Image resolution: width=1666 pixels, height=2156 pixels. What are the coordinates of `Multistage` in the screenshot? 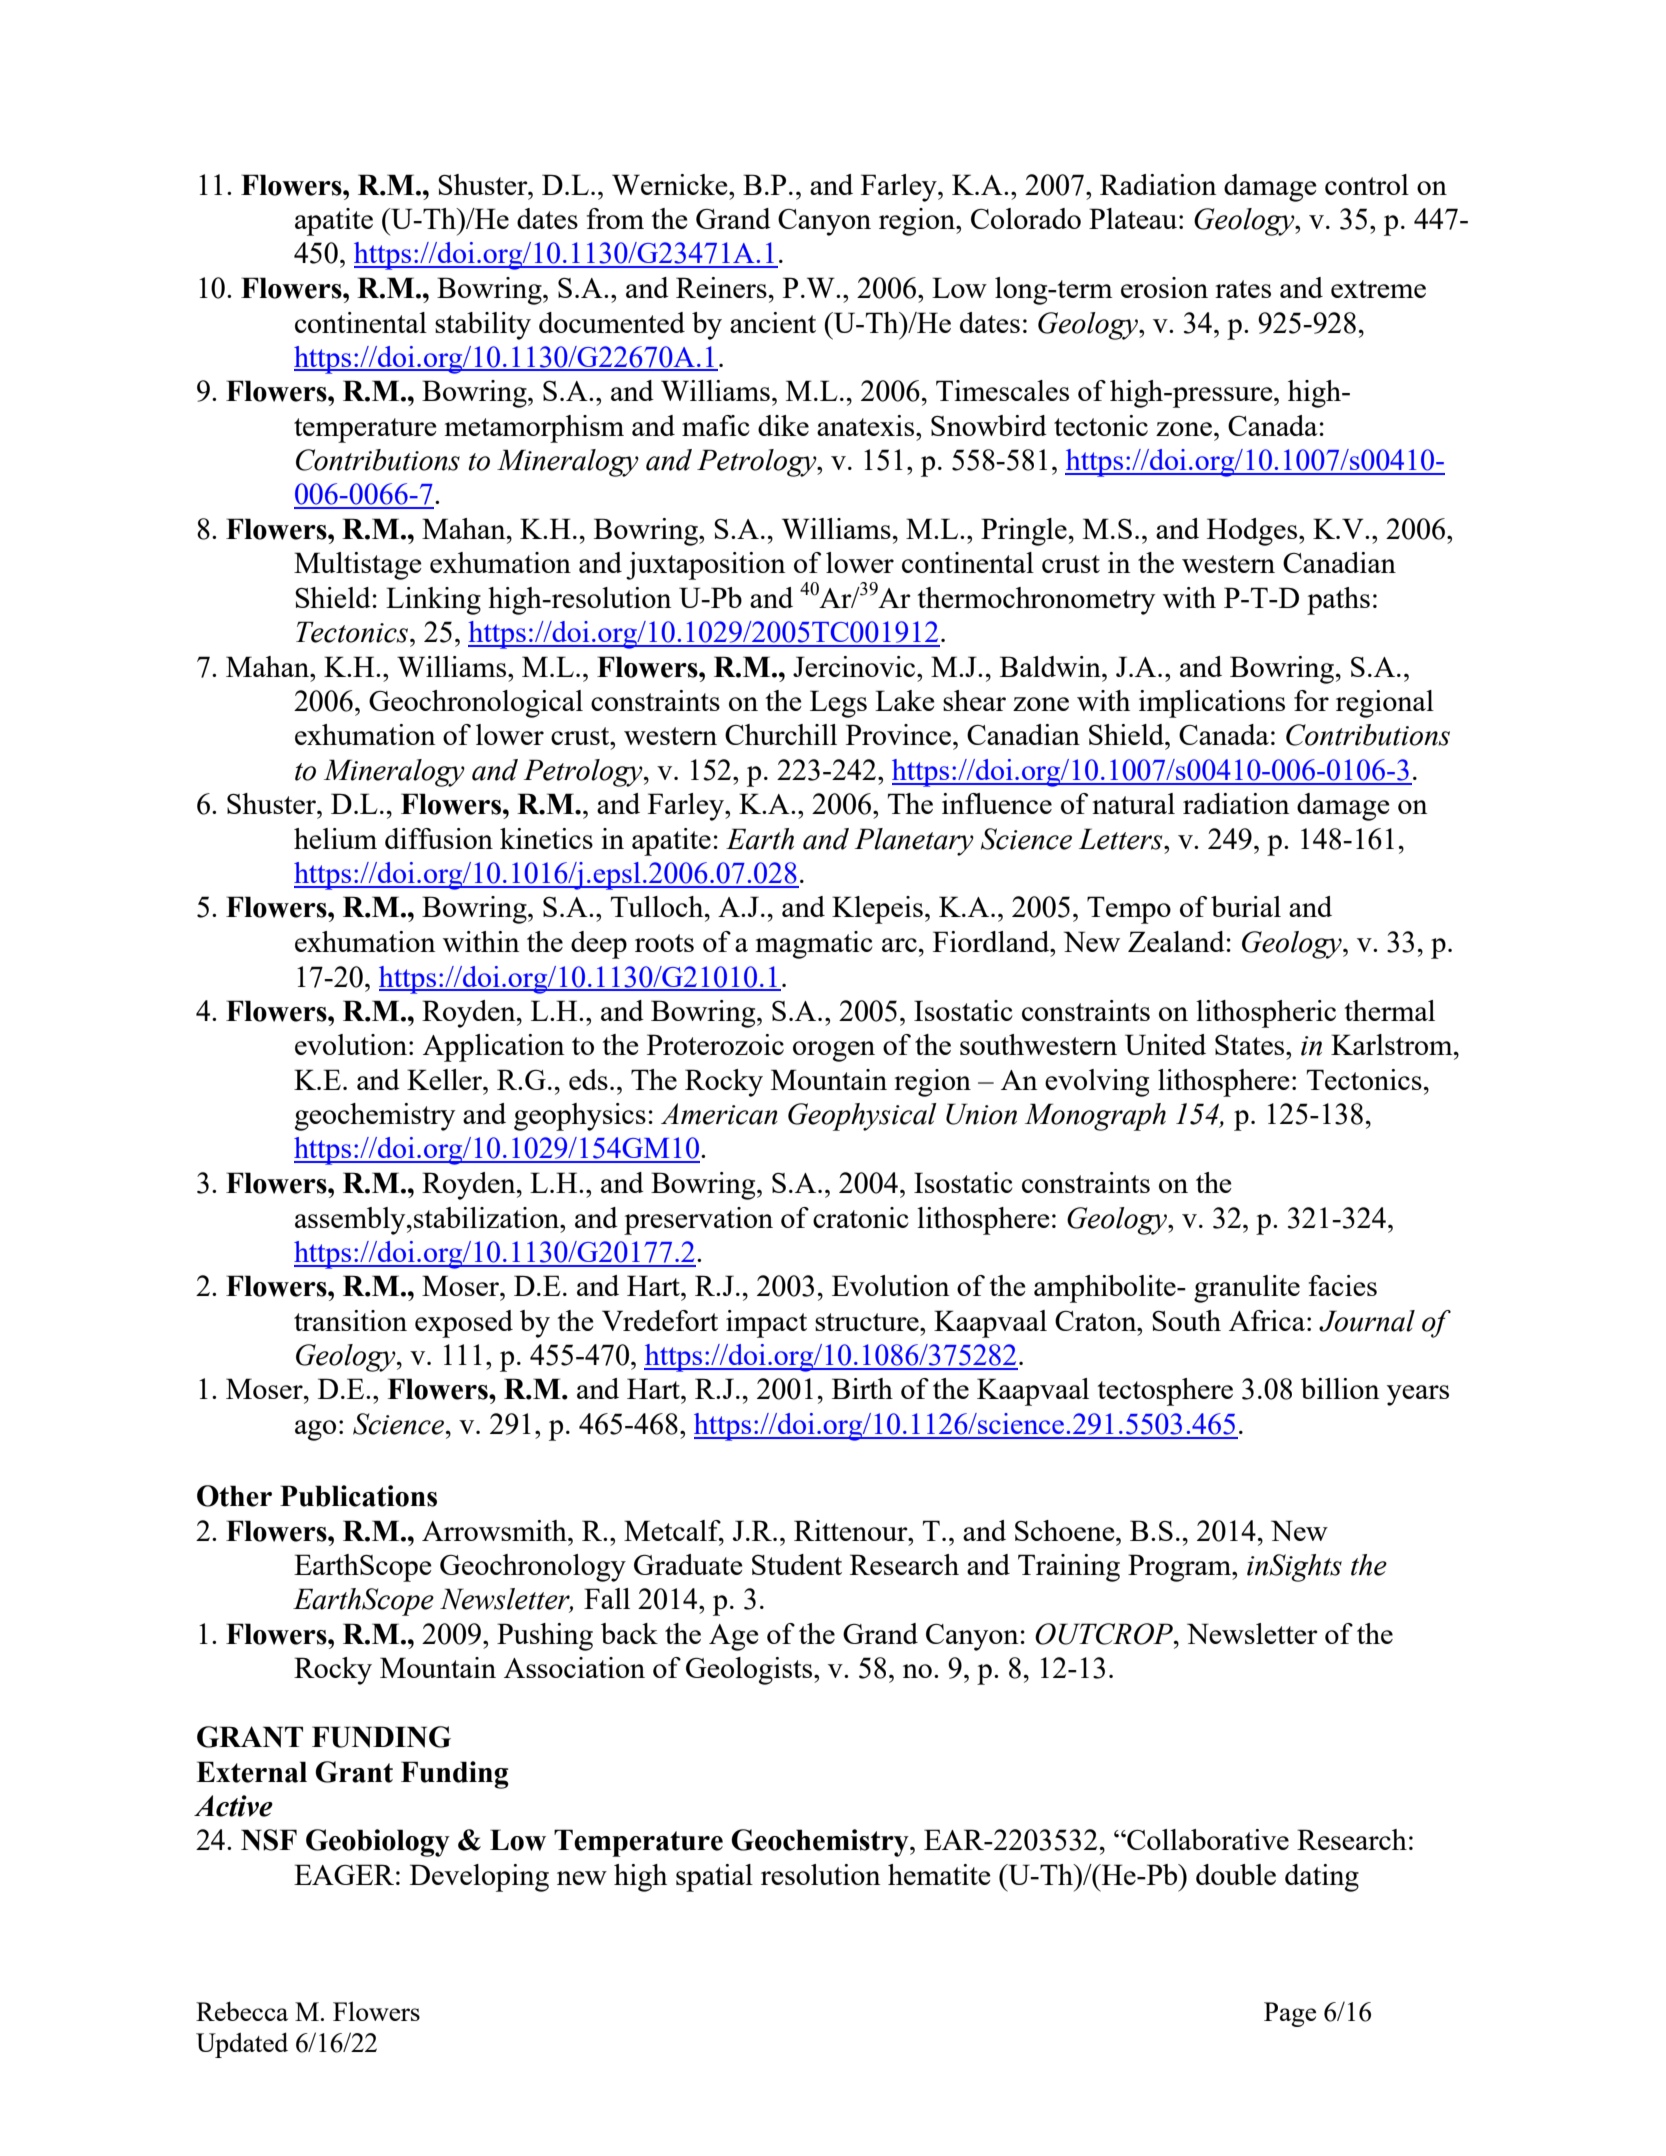 It's located at (358, 566).
